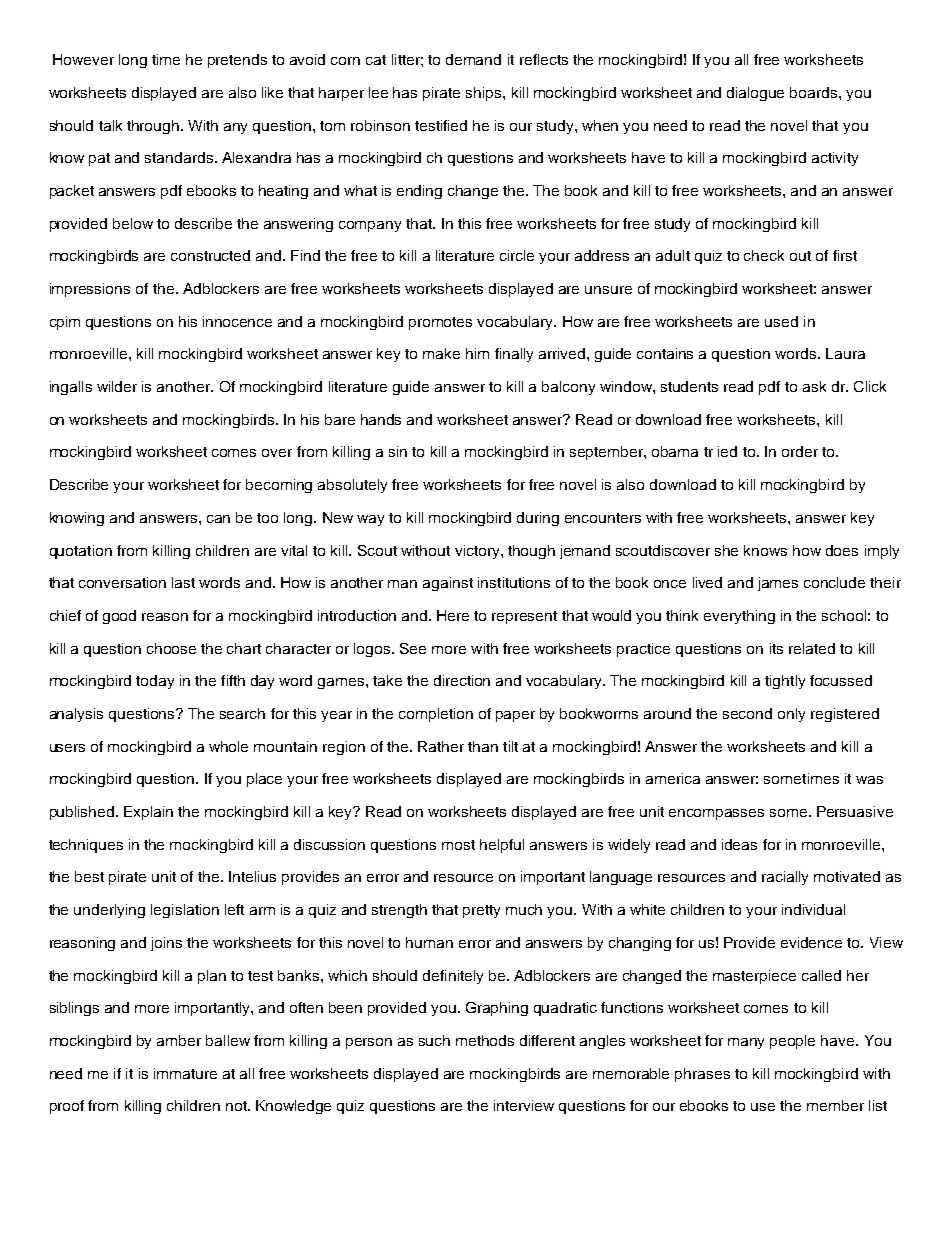 The height and width of the screenshot is (1233, 952). Describe the element at coordinates (815, 92) in the screenshot. I see `boards` at that location.
